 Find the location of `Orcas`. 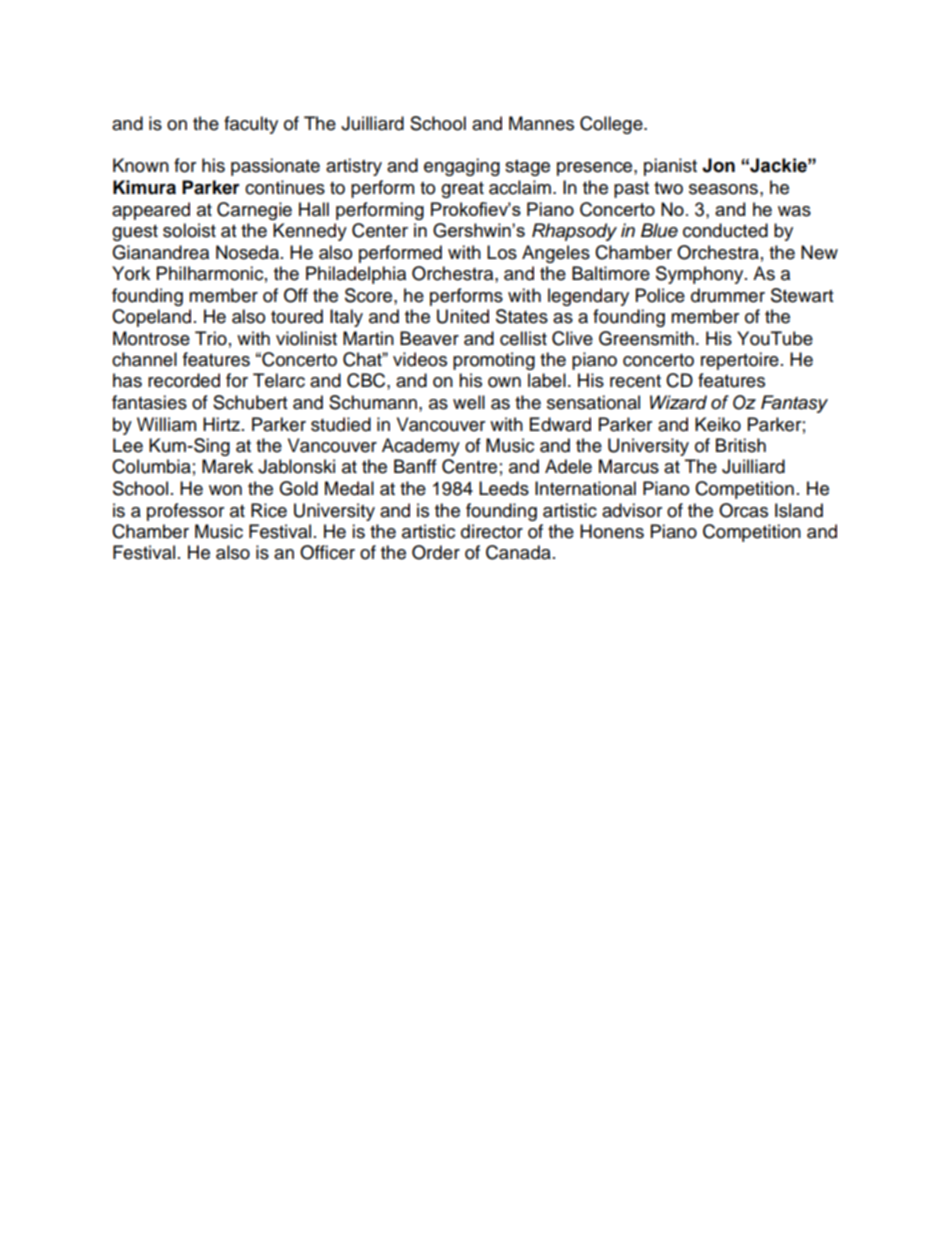

Orcas is located at coordinates (743, 510).
